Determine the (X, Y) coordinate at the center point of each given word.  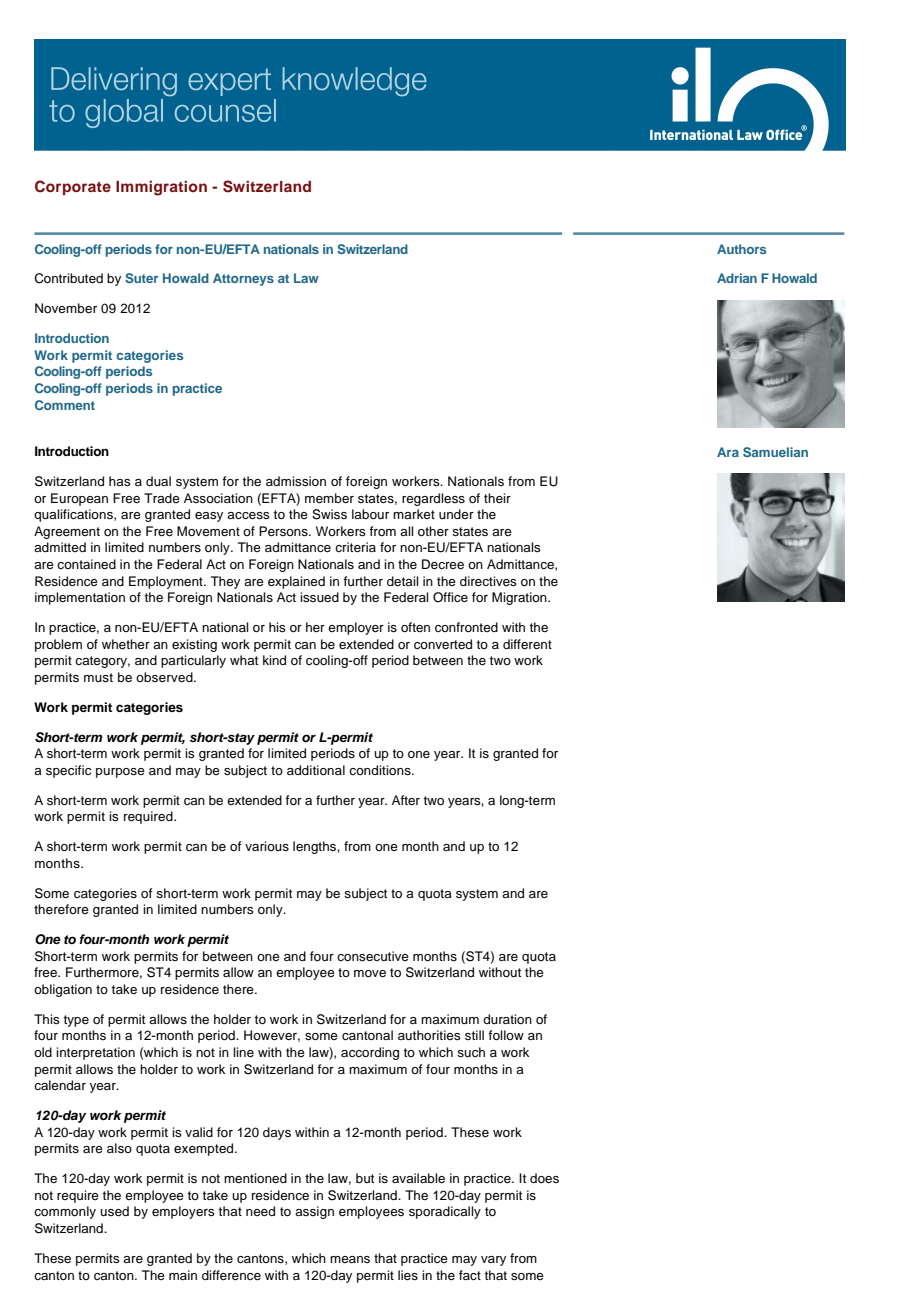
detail (402, 581)
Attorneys (243, 279)
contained (86, 564)
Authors (741, 249)
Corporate (73, 187)
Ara (728, 452)
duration (507, 1019)
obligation (63, 990)
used (114, 1211)
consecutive (373, 956)
